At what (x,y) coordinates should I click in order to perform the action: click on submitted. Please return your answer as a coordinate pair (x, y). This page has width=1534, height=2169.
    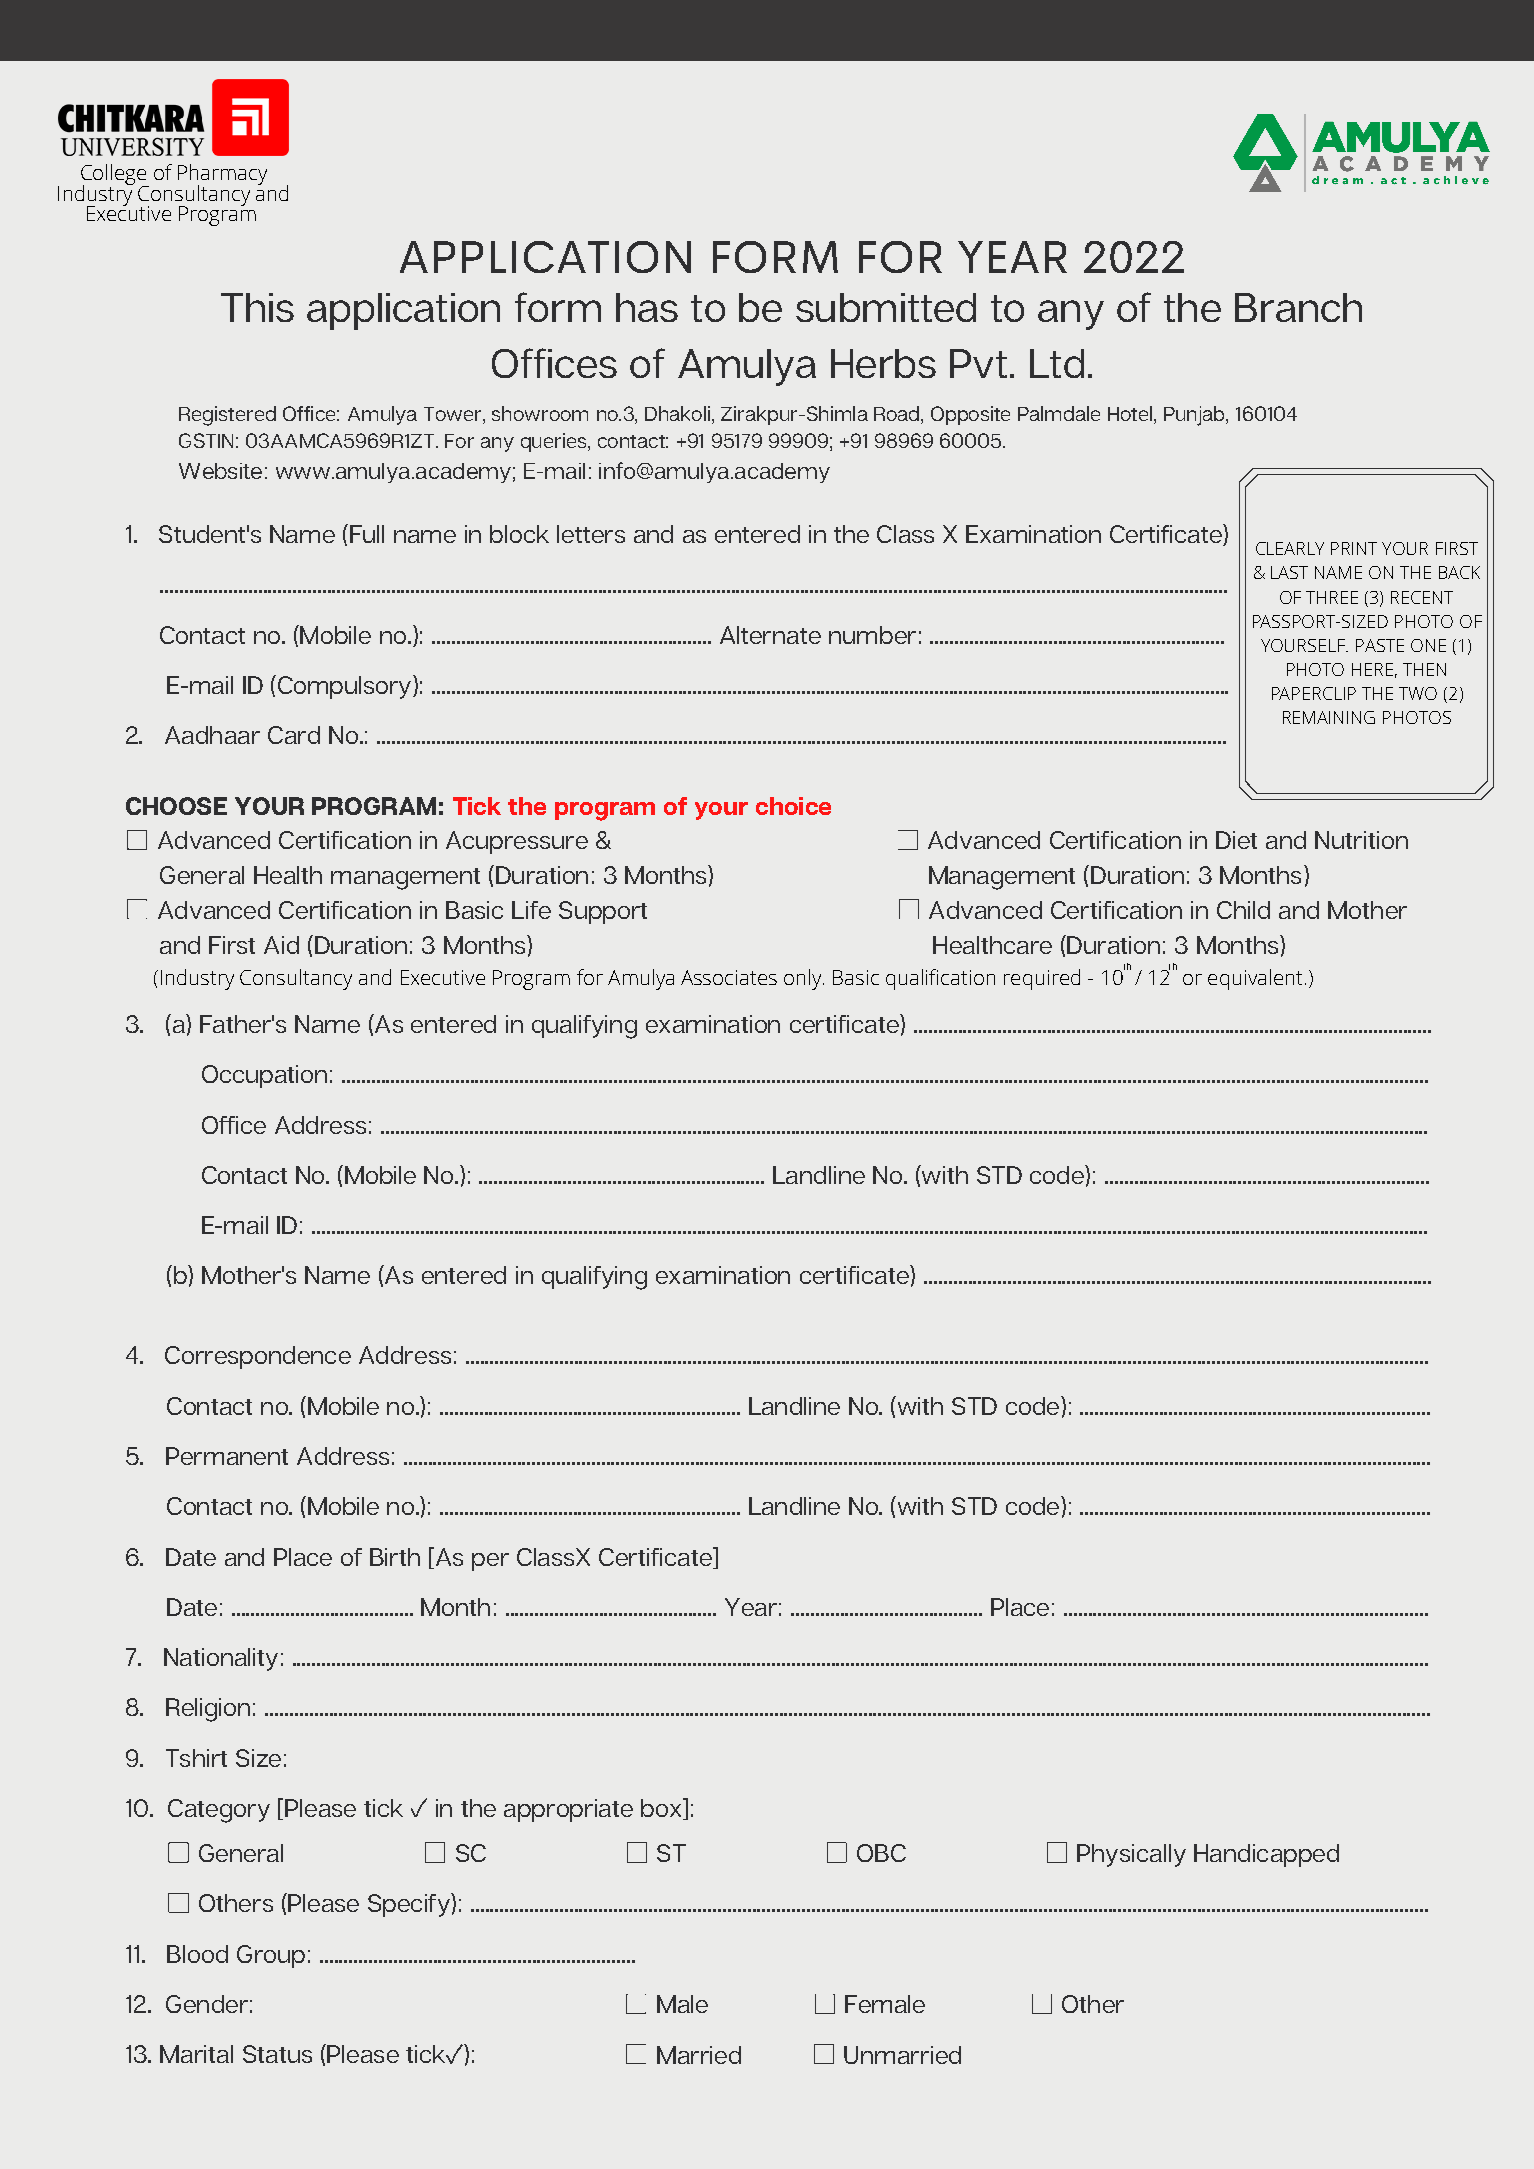
    Looking at the image, I should click on (886, 307).
